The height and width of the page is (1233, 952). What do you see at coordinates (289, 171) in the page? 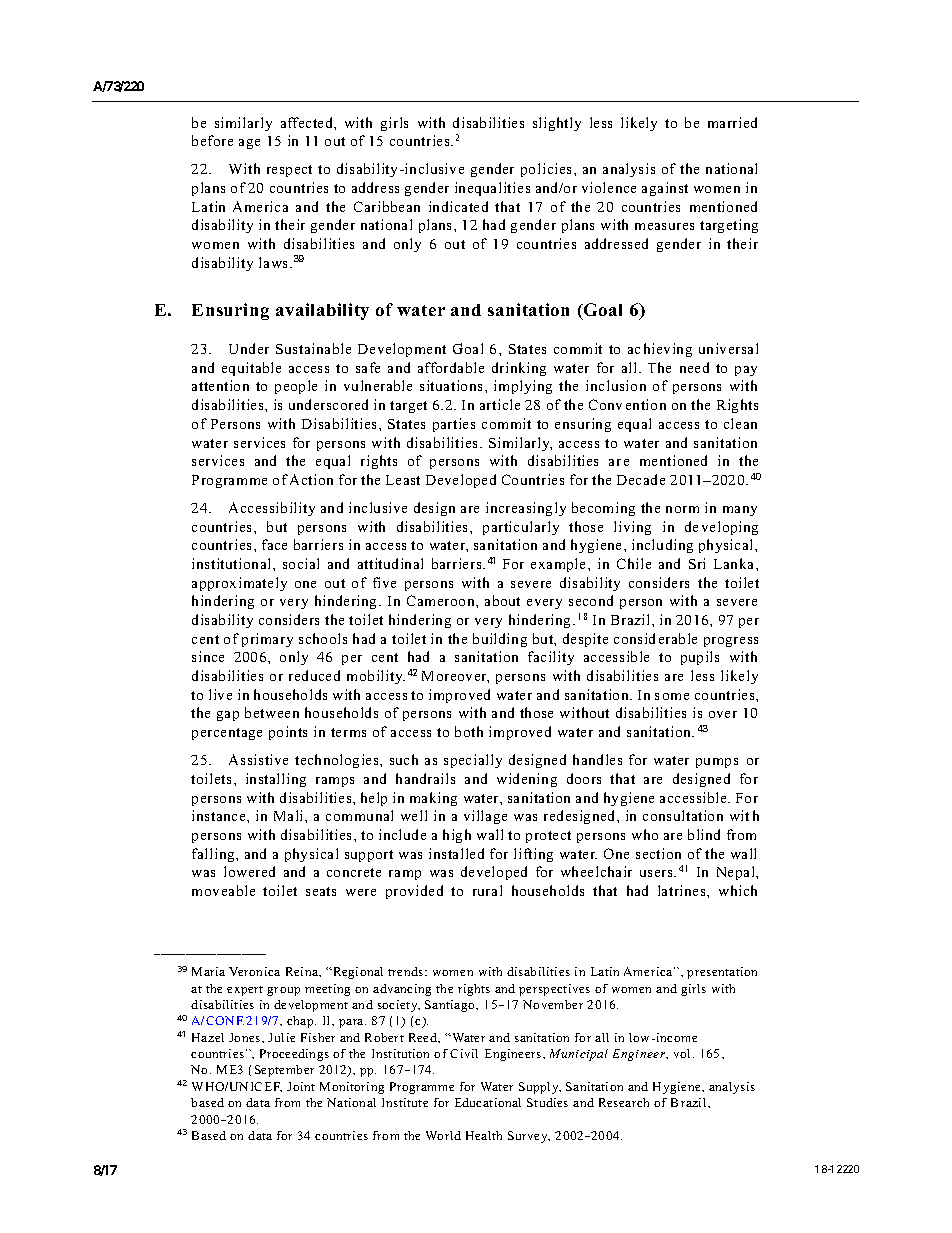
I see `respect` at bounding box center [289, 171].
